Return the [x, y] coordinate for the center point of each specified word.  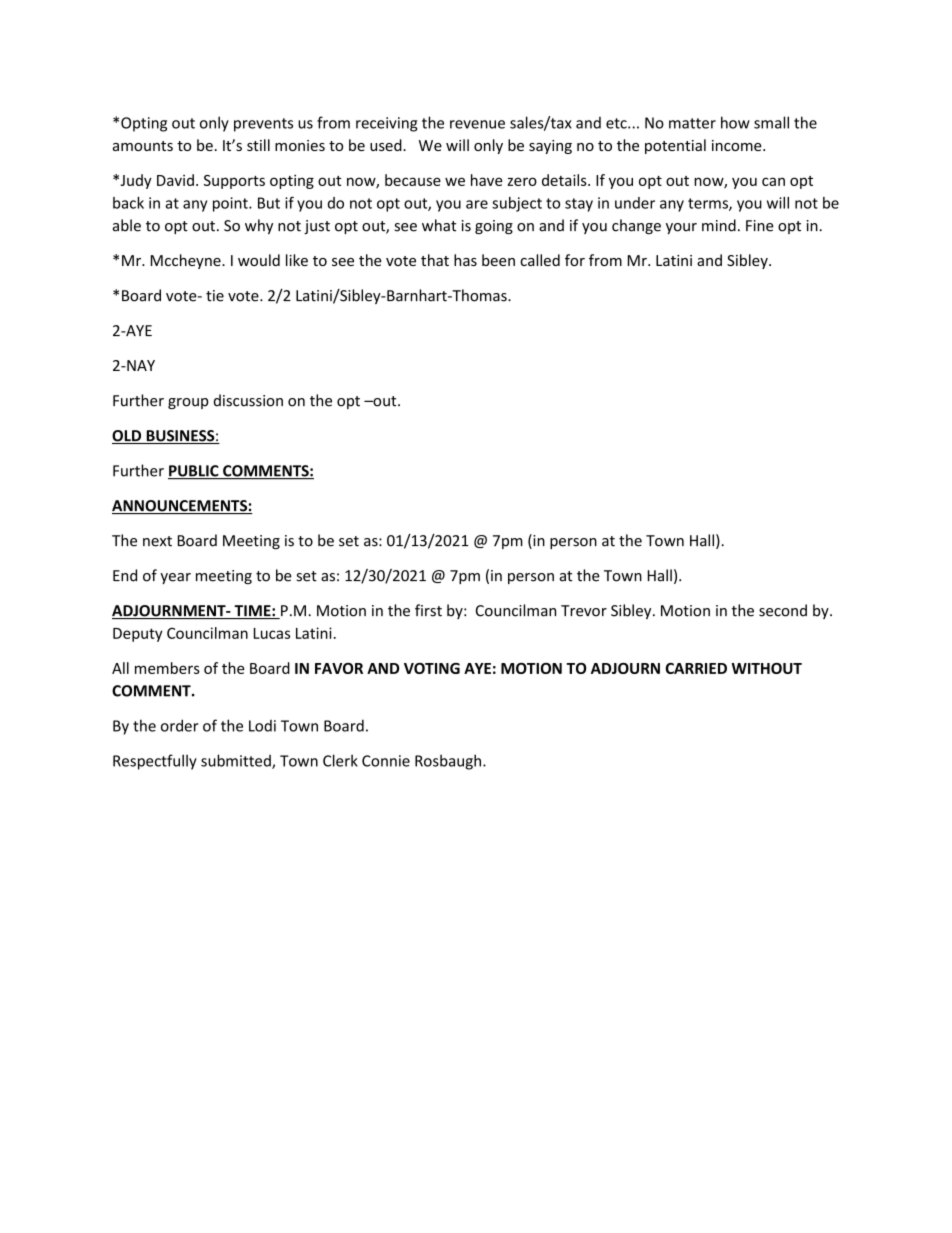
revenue [477, 124]
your [681, 228]
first [428, 610]
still [258, 145]
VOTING [432, 668]
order [180, 725]
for [575, 260]
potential [675, 146]
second [783, 610]
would [259, 260]
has [465, 260]
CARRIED [696, 668]
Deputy [138, 635]
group [188, 403]
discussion [248, 400]
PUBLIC [194, 472]
